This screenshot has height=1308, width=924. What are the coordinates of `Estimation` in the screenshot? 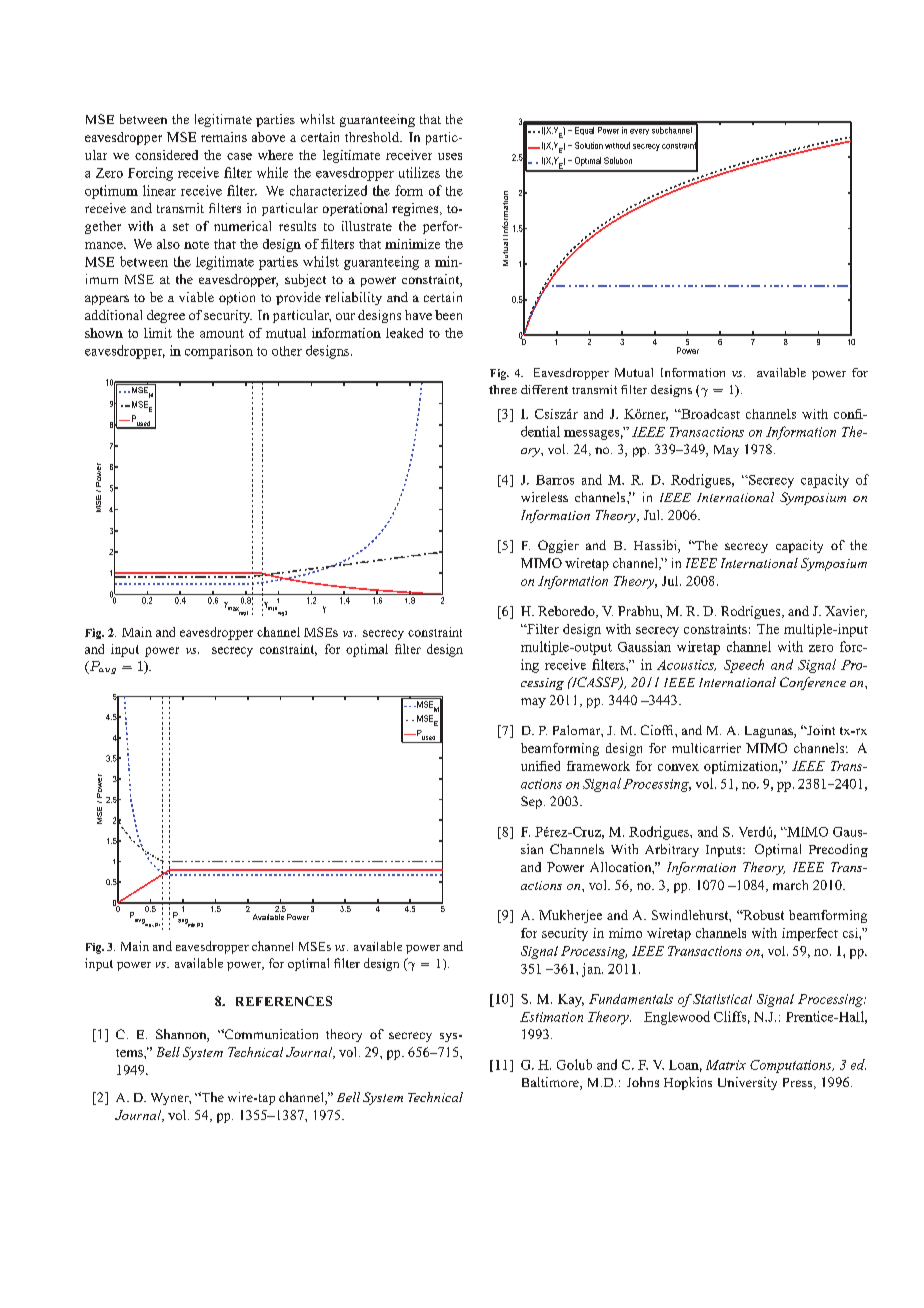 It's located at (551, 1017).
